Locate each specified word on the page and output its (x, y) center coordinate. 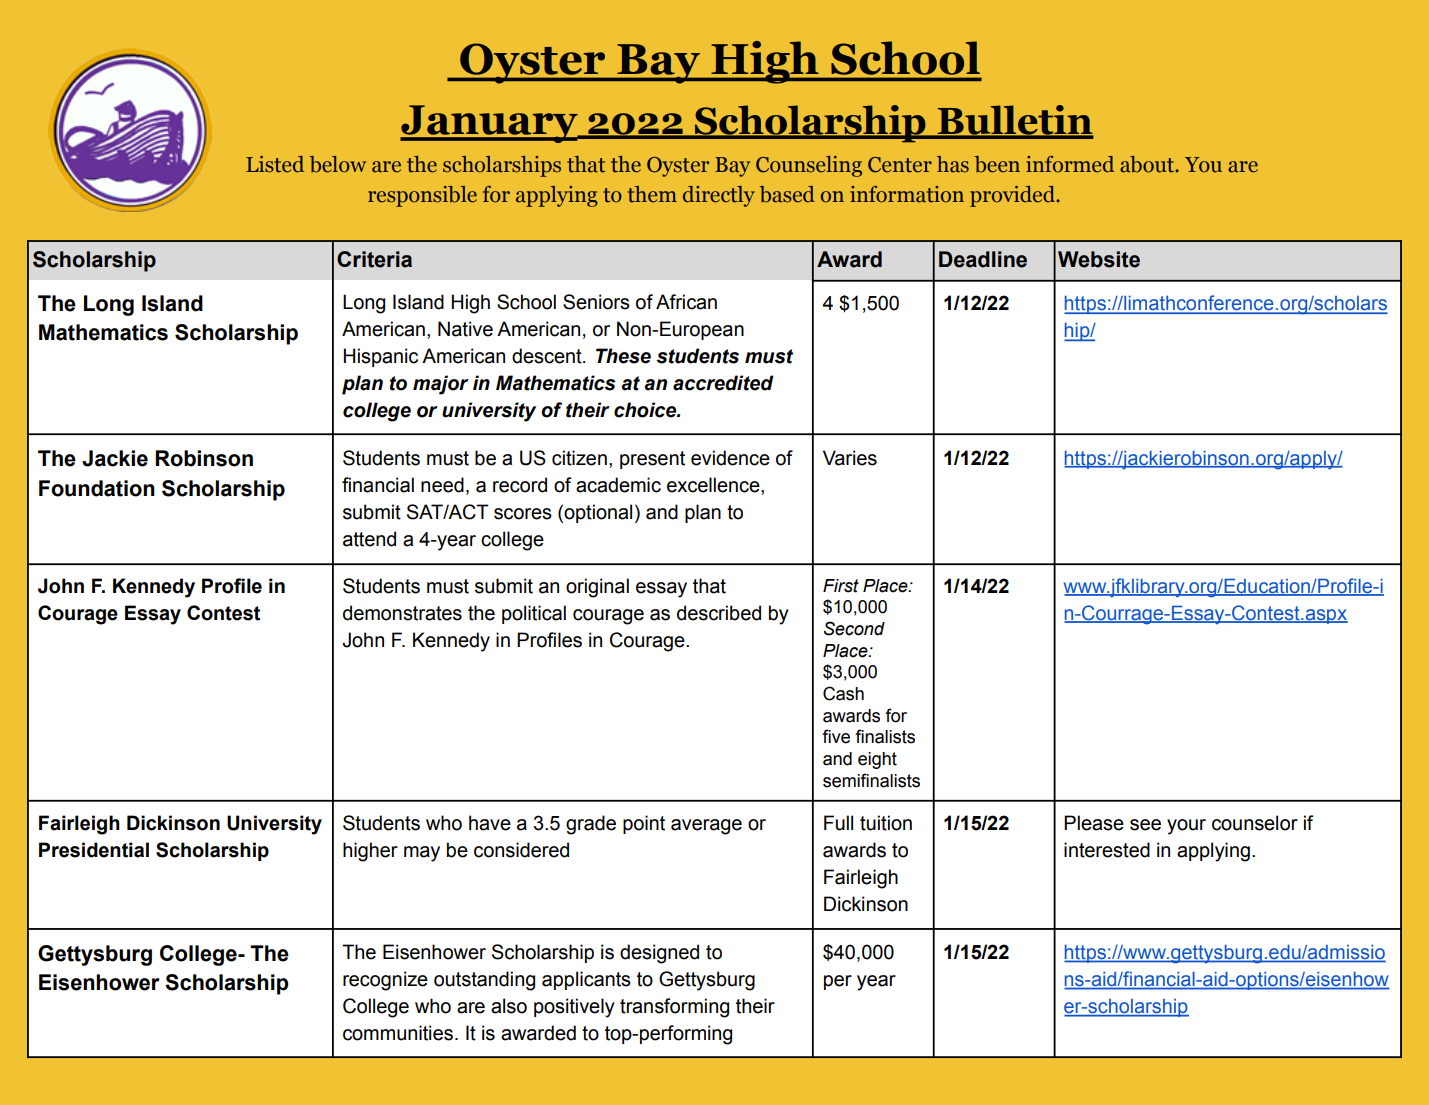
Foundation (97, 488)
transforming (674, 1008)
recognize (385, 981)
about (1148, 164)
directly (719, 196)
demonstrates (402, 613)
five (836, 736)
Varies (850, 458)
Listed (275, 164)
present (652, 460)
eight (877, 760)
